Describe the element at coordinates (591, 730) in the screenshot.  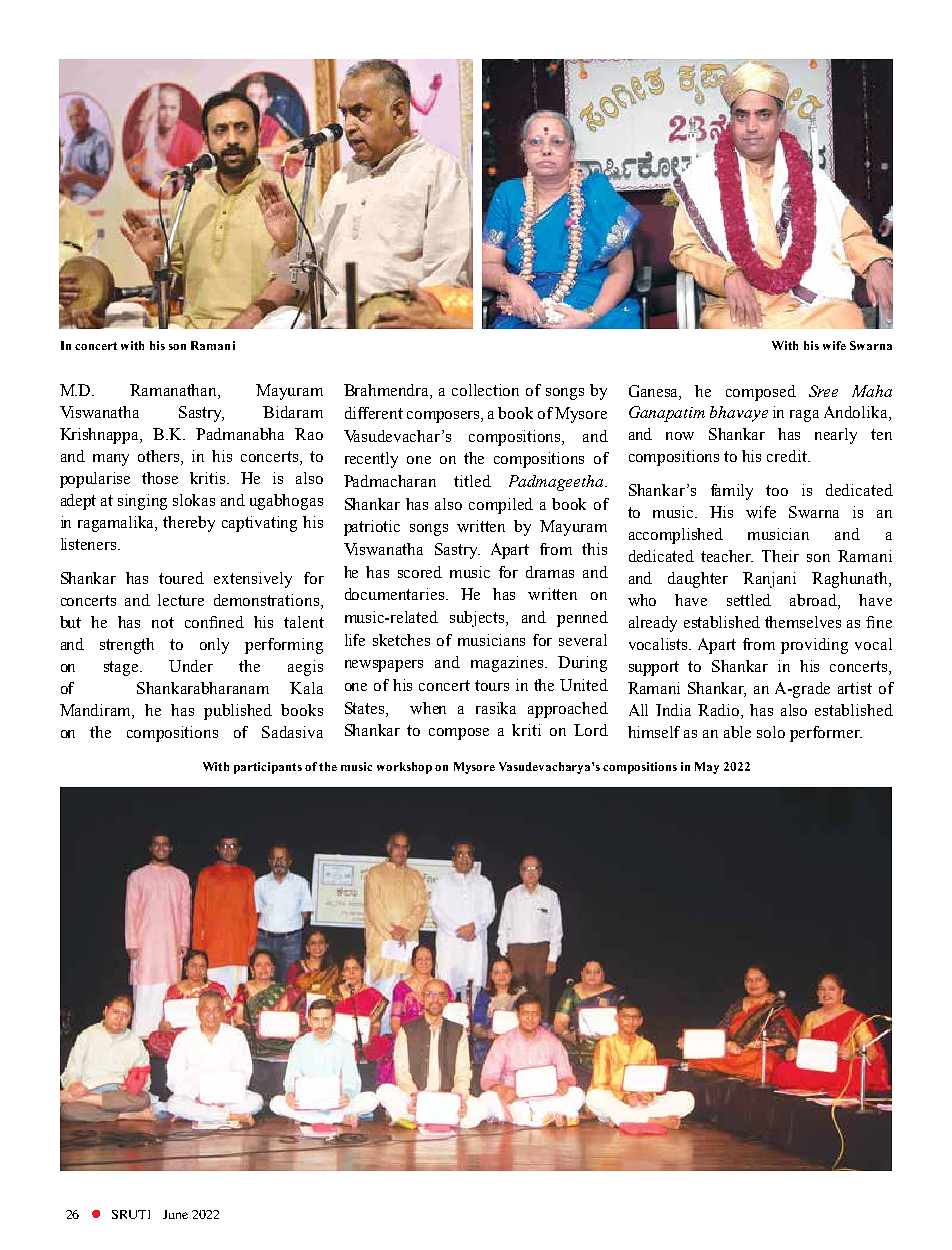
I see `Lord` at that location.
